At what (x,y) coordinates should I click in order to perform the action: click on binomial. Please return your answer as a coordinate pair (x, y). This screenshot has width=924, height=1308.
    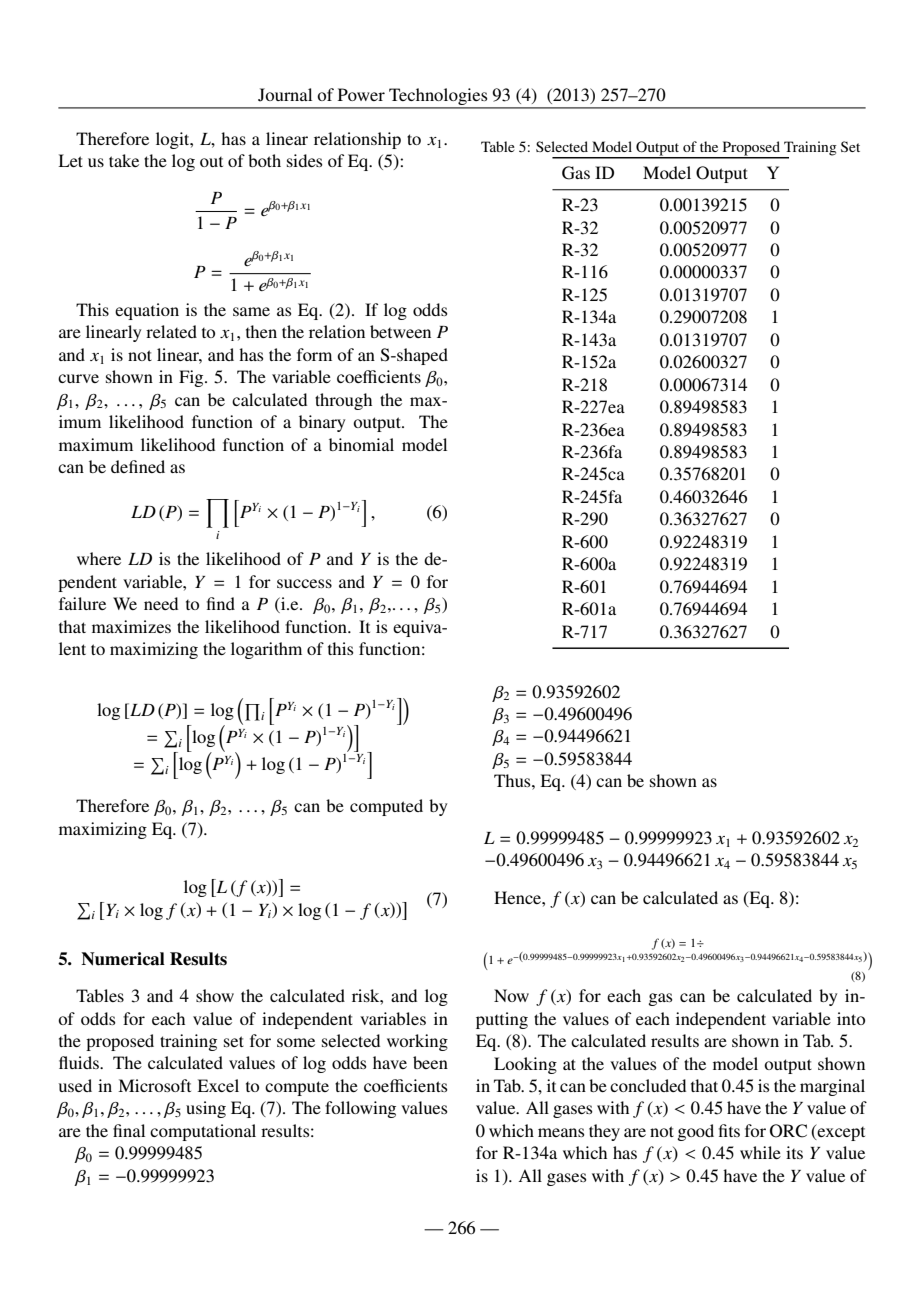
    Looking at the image, I should click on (361, 444).
